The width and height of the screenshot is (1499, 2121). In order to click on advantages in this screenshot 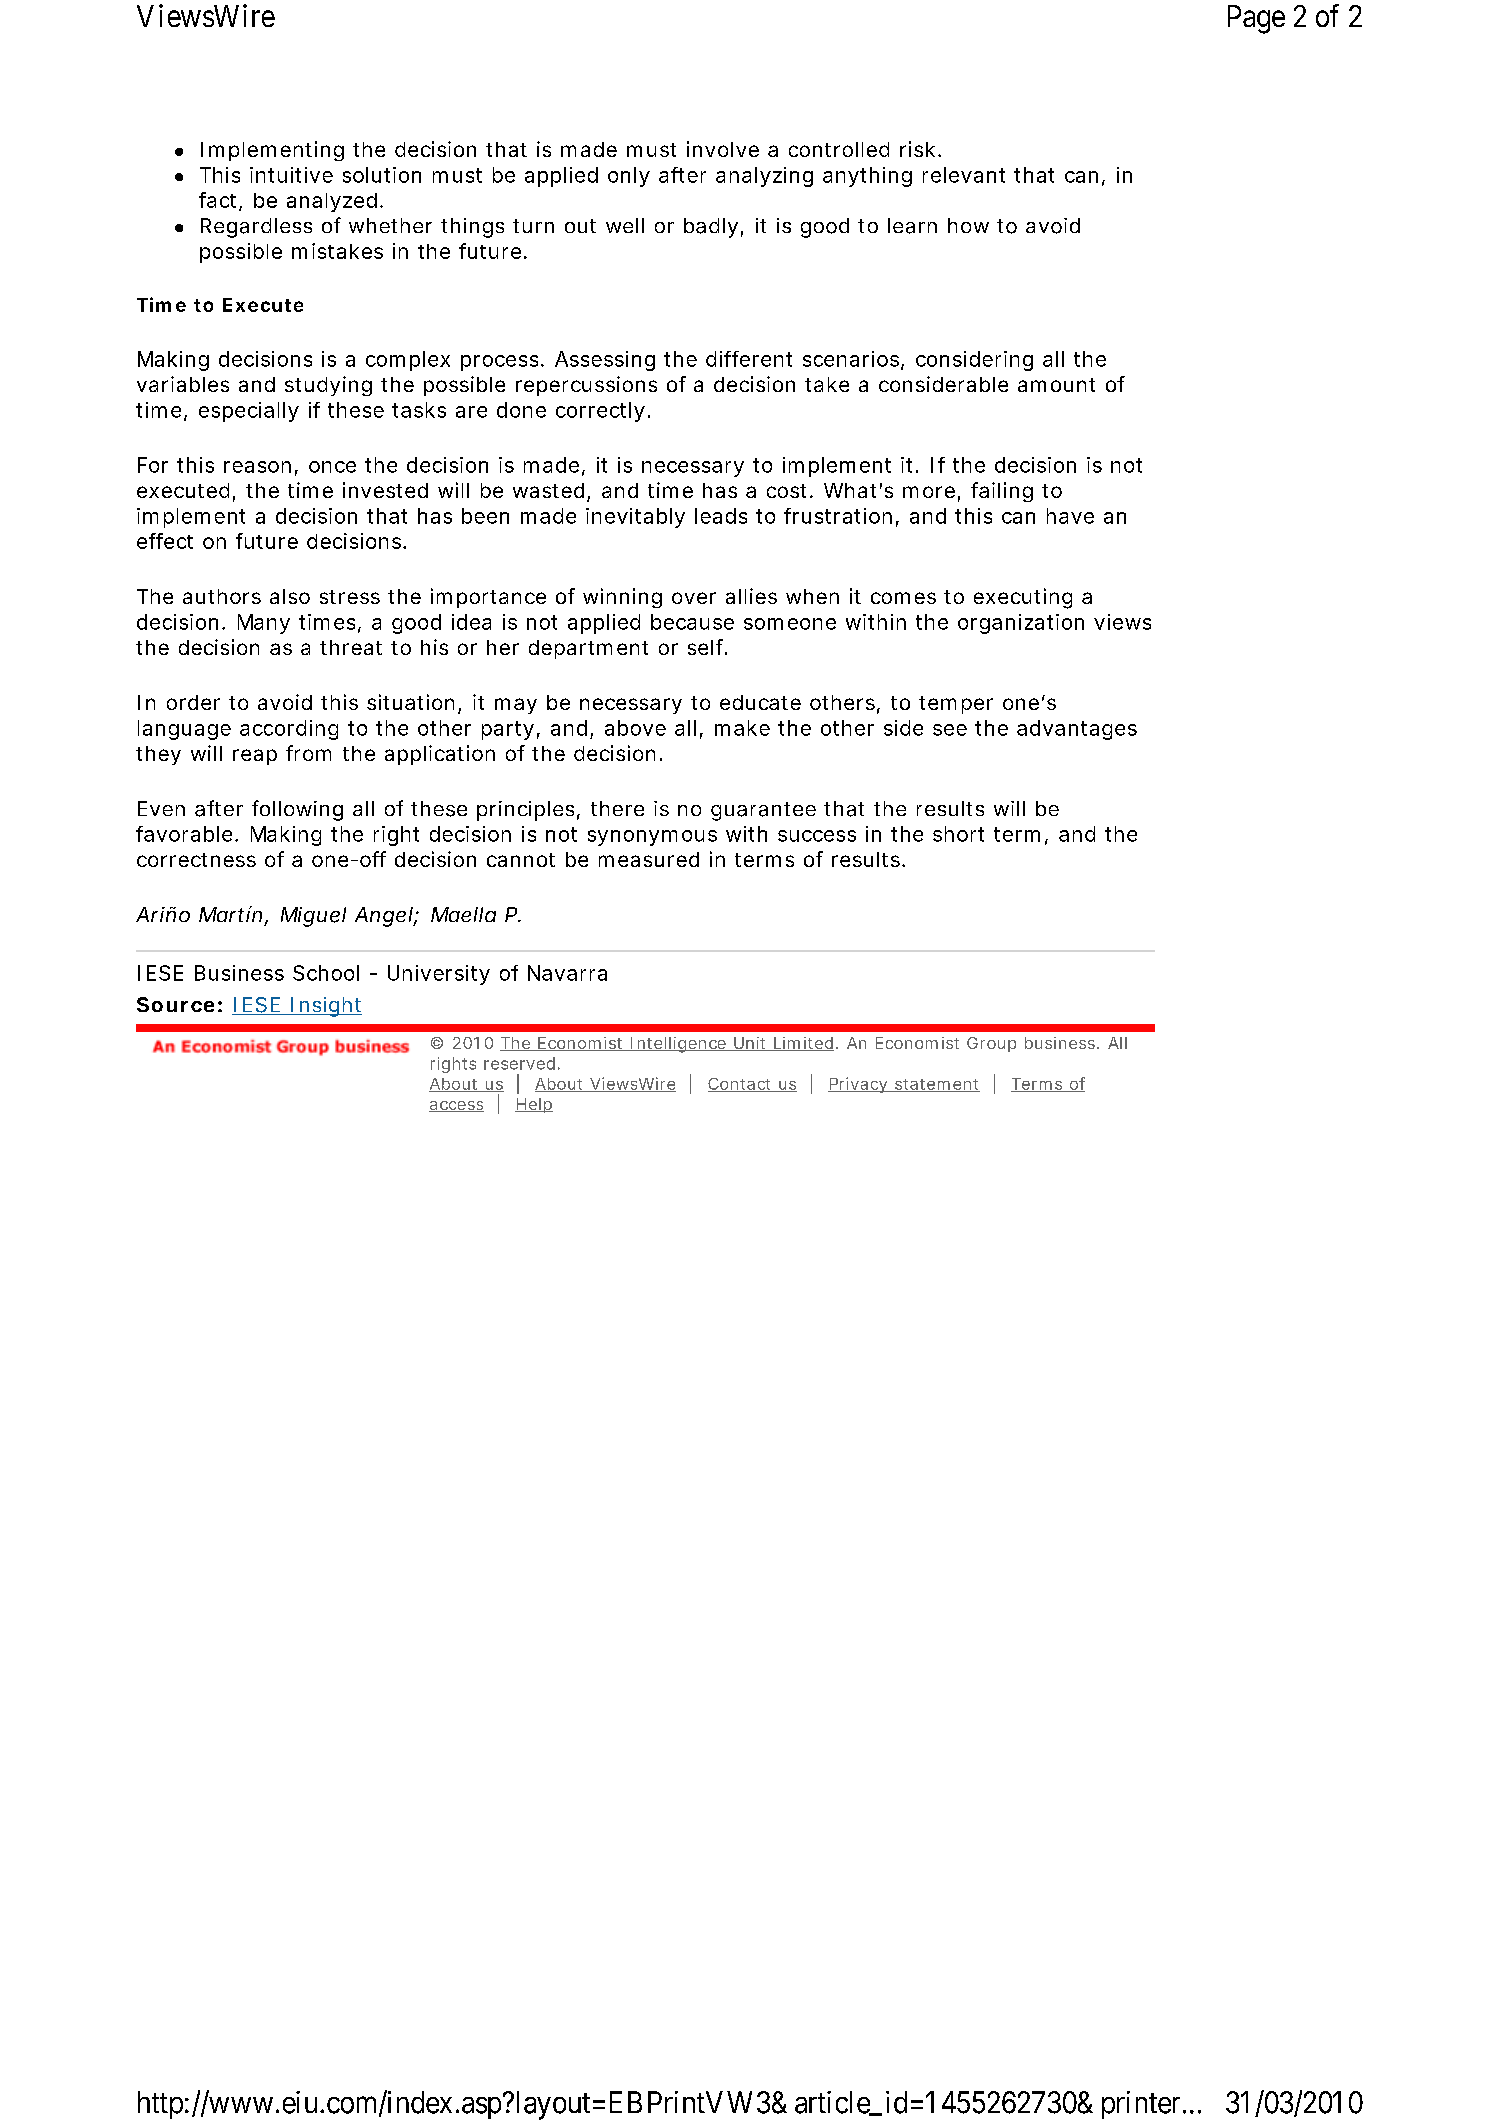, I will do `click(1077, 730)`.
